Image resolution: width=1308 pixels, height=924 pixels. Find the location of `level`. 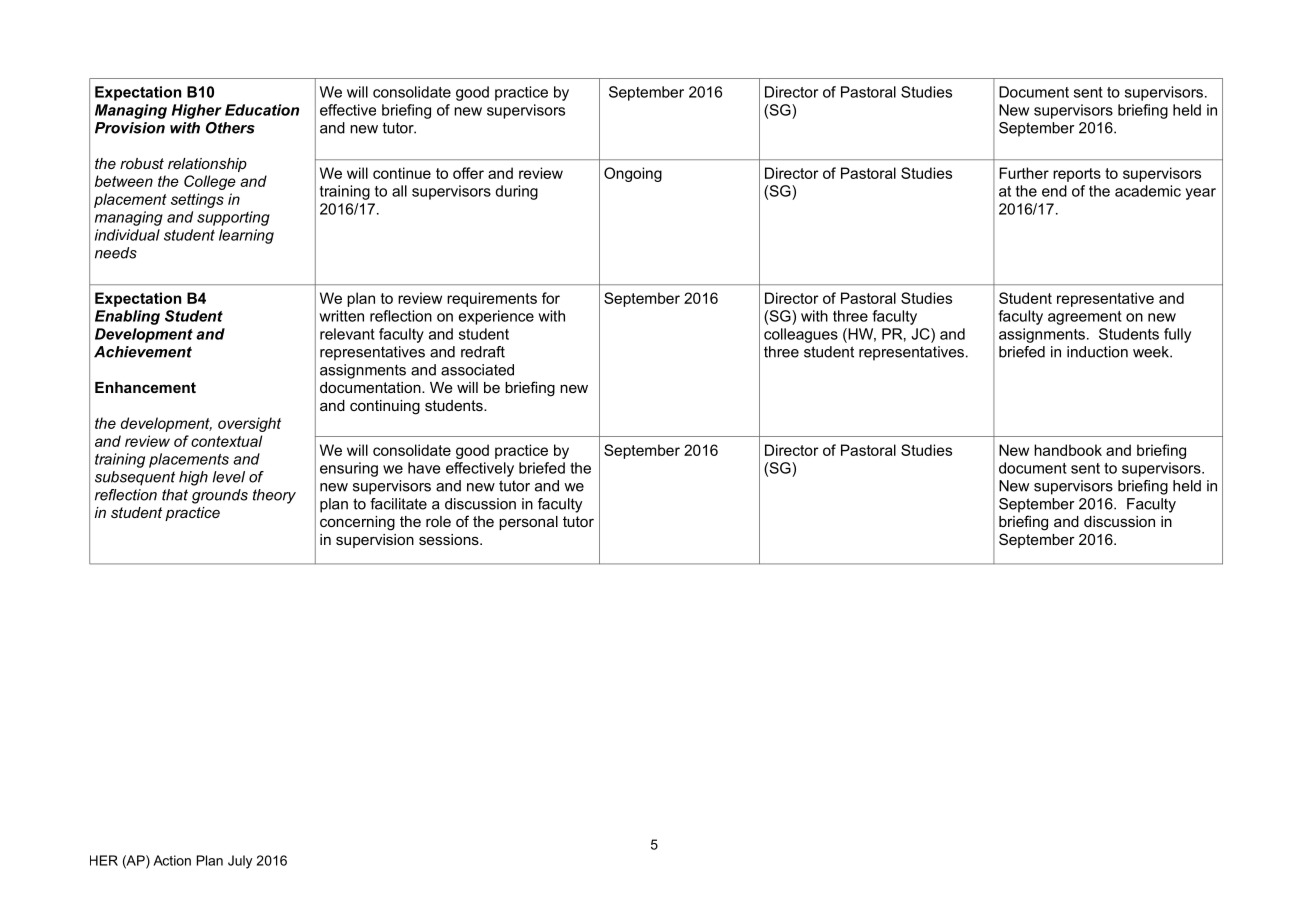

level is located at coordinates (229, 477).
